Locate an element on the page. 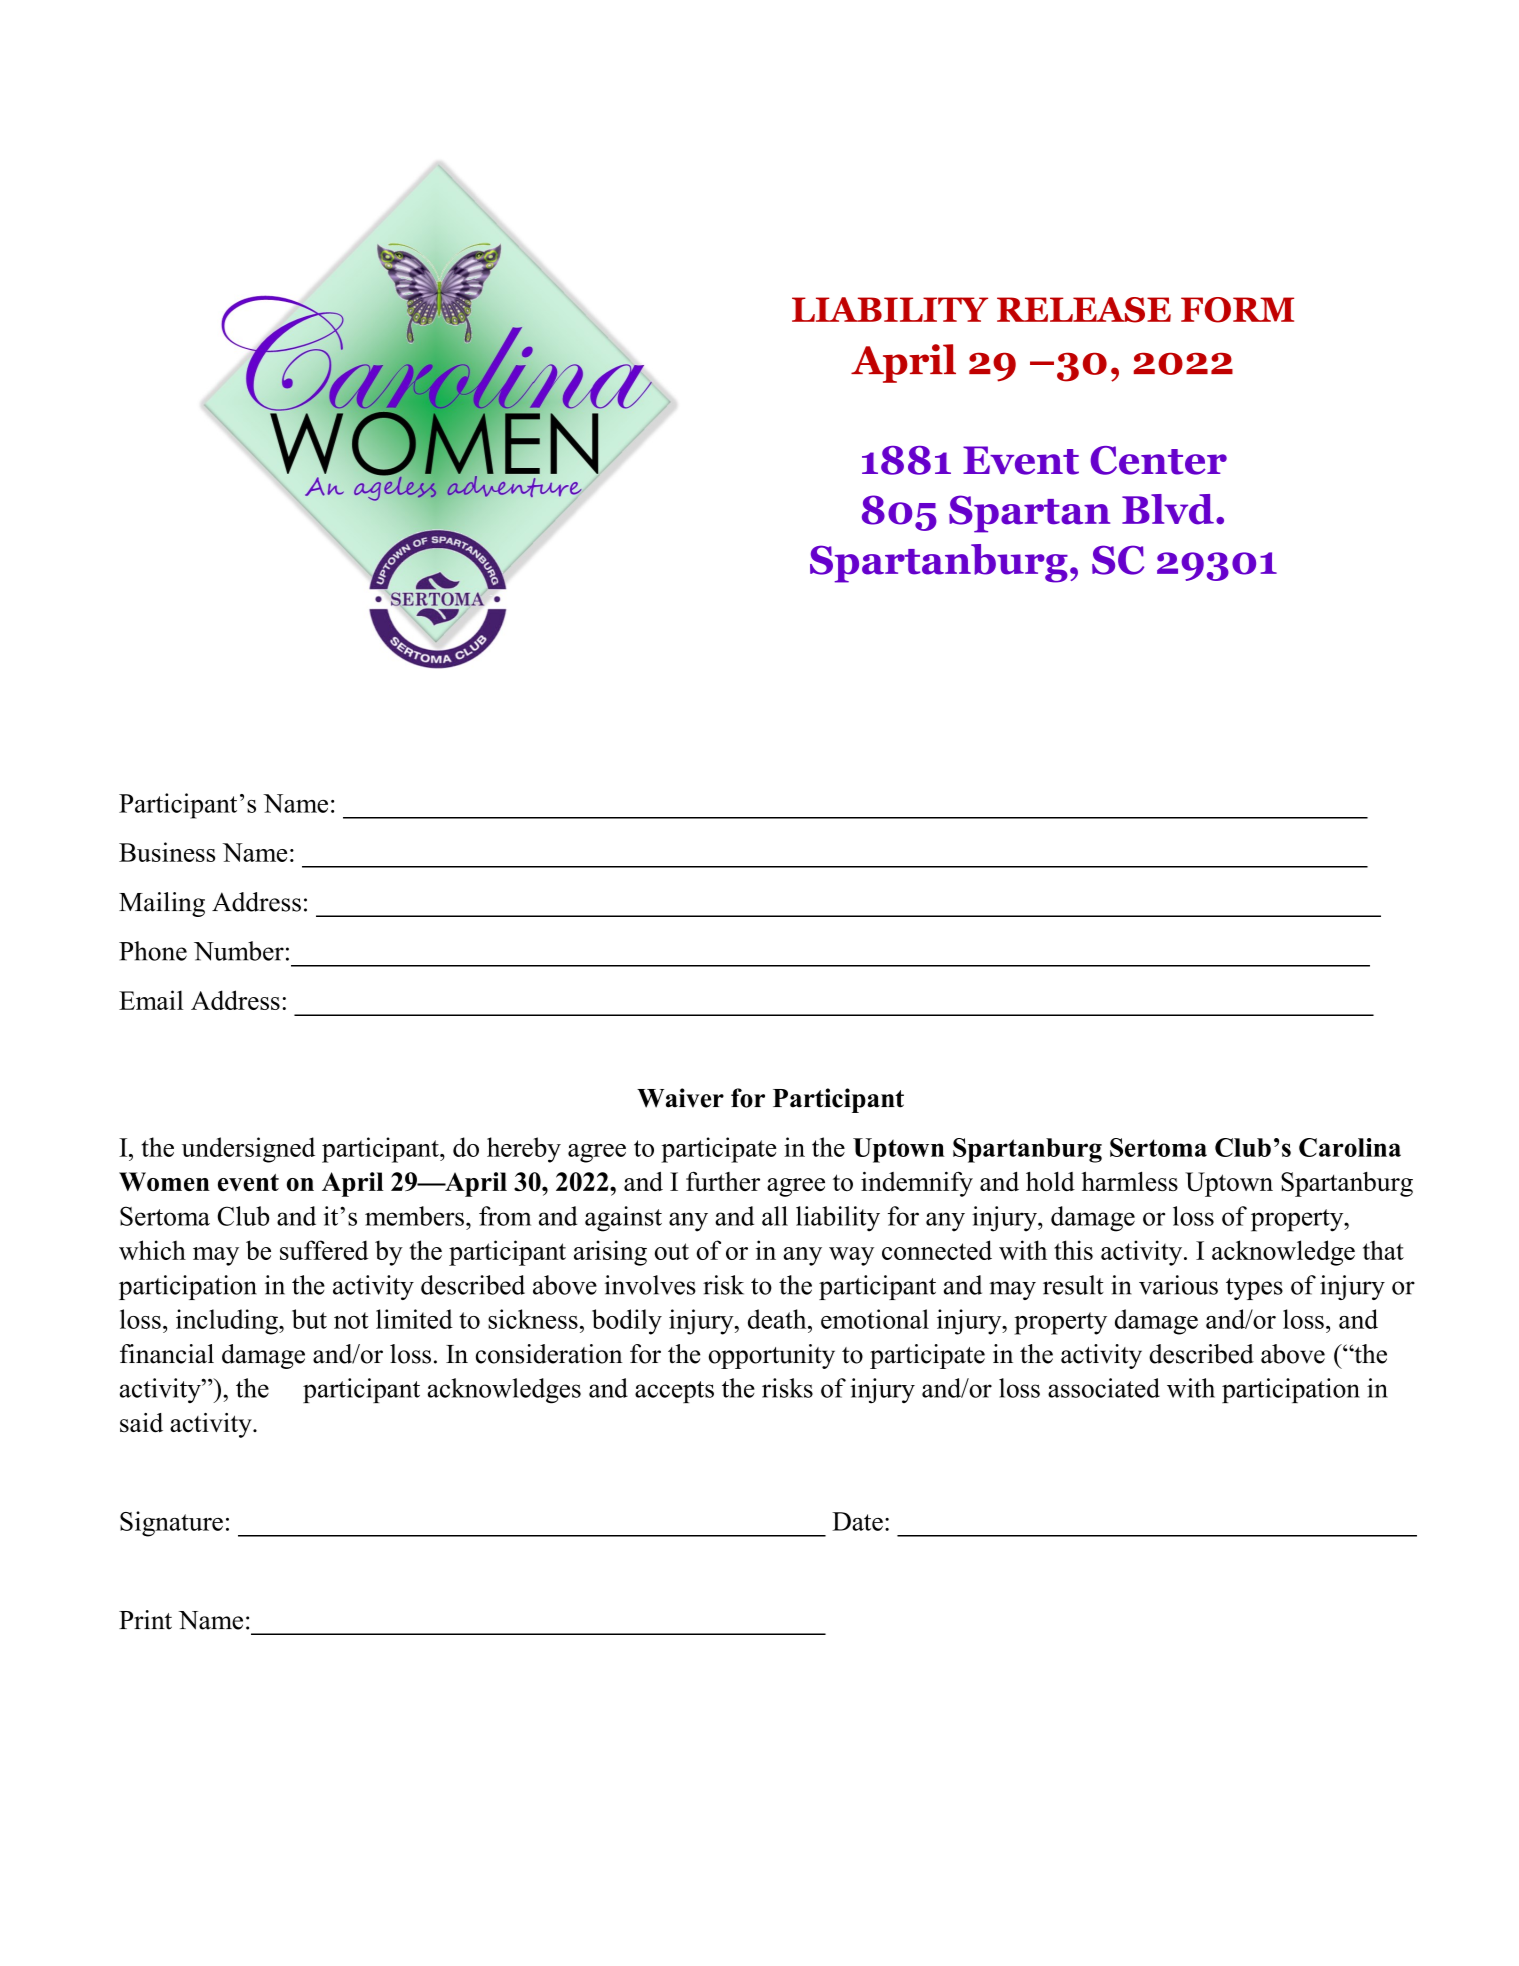 The height and width of the page is (1966, 1519). Waiver is located at coordinates (680, 1098).
